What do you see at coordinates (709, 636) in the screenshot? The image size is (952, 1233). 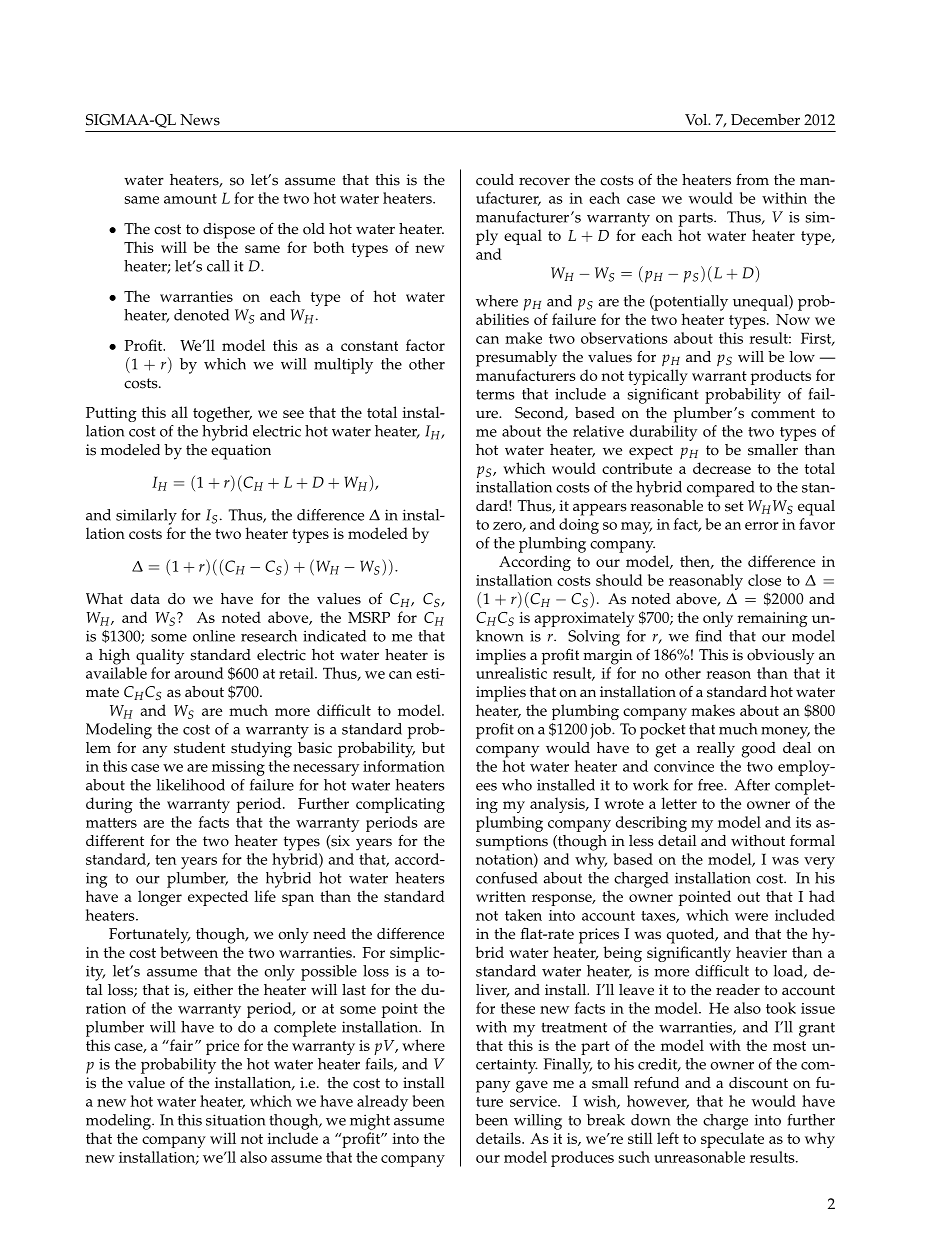 I see `find` at bounding box center [709, 636].
